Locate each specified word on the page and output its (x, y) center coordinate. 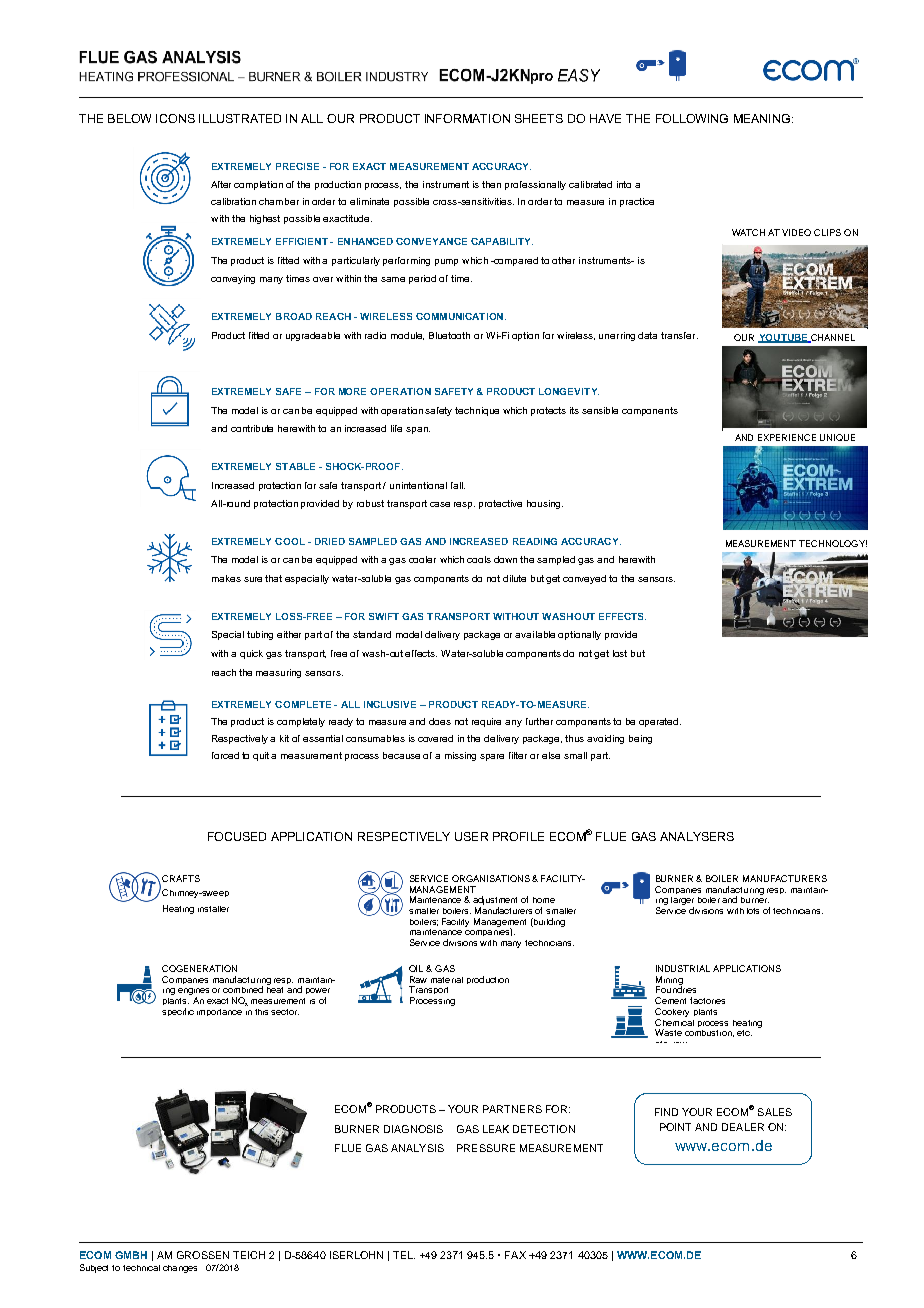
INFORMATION (467, 118)
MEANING (762, 118)
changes (180, 1269)
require (486, 722)
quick (251, 654)
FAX (515, 1255)
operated (660, 722)
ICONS (175, 118)
